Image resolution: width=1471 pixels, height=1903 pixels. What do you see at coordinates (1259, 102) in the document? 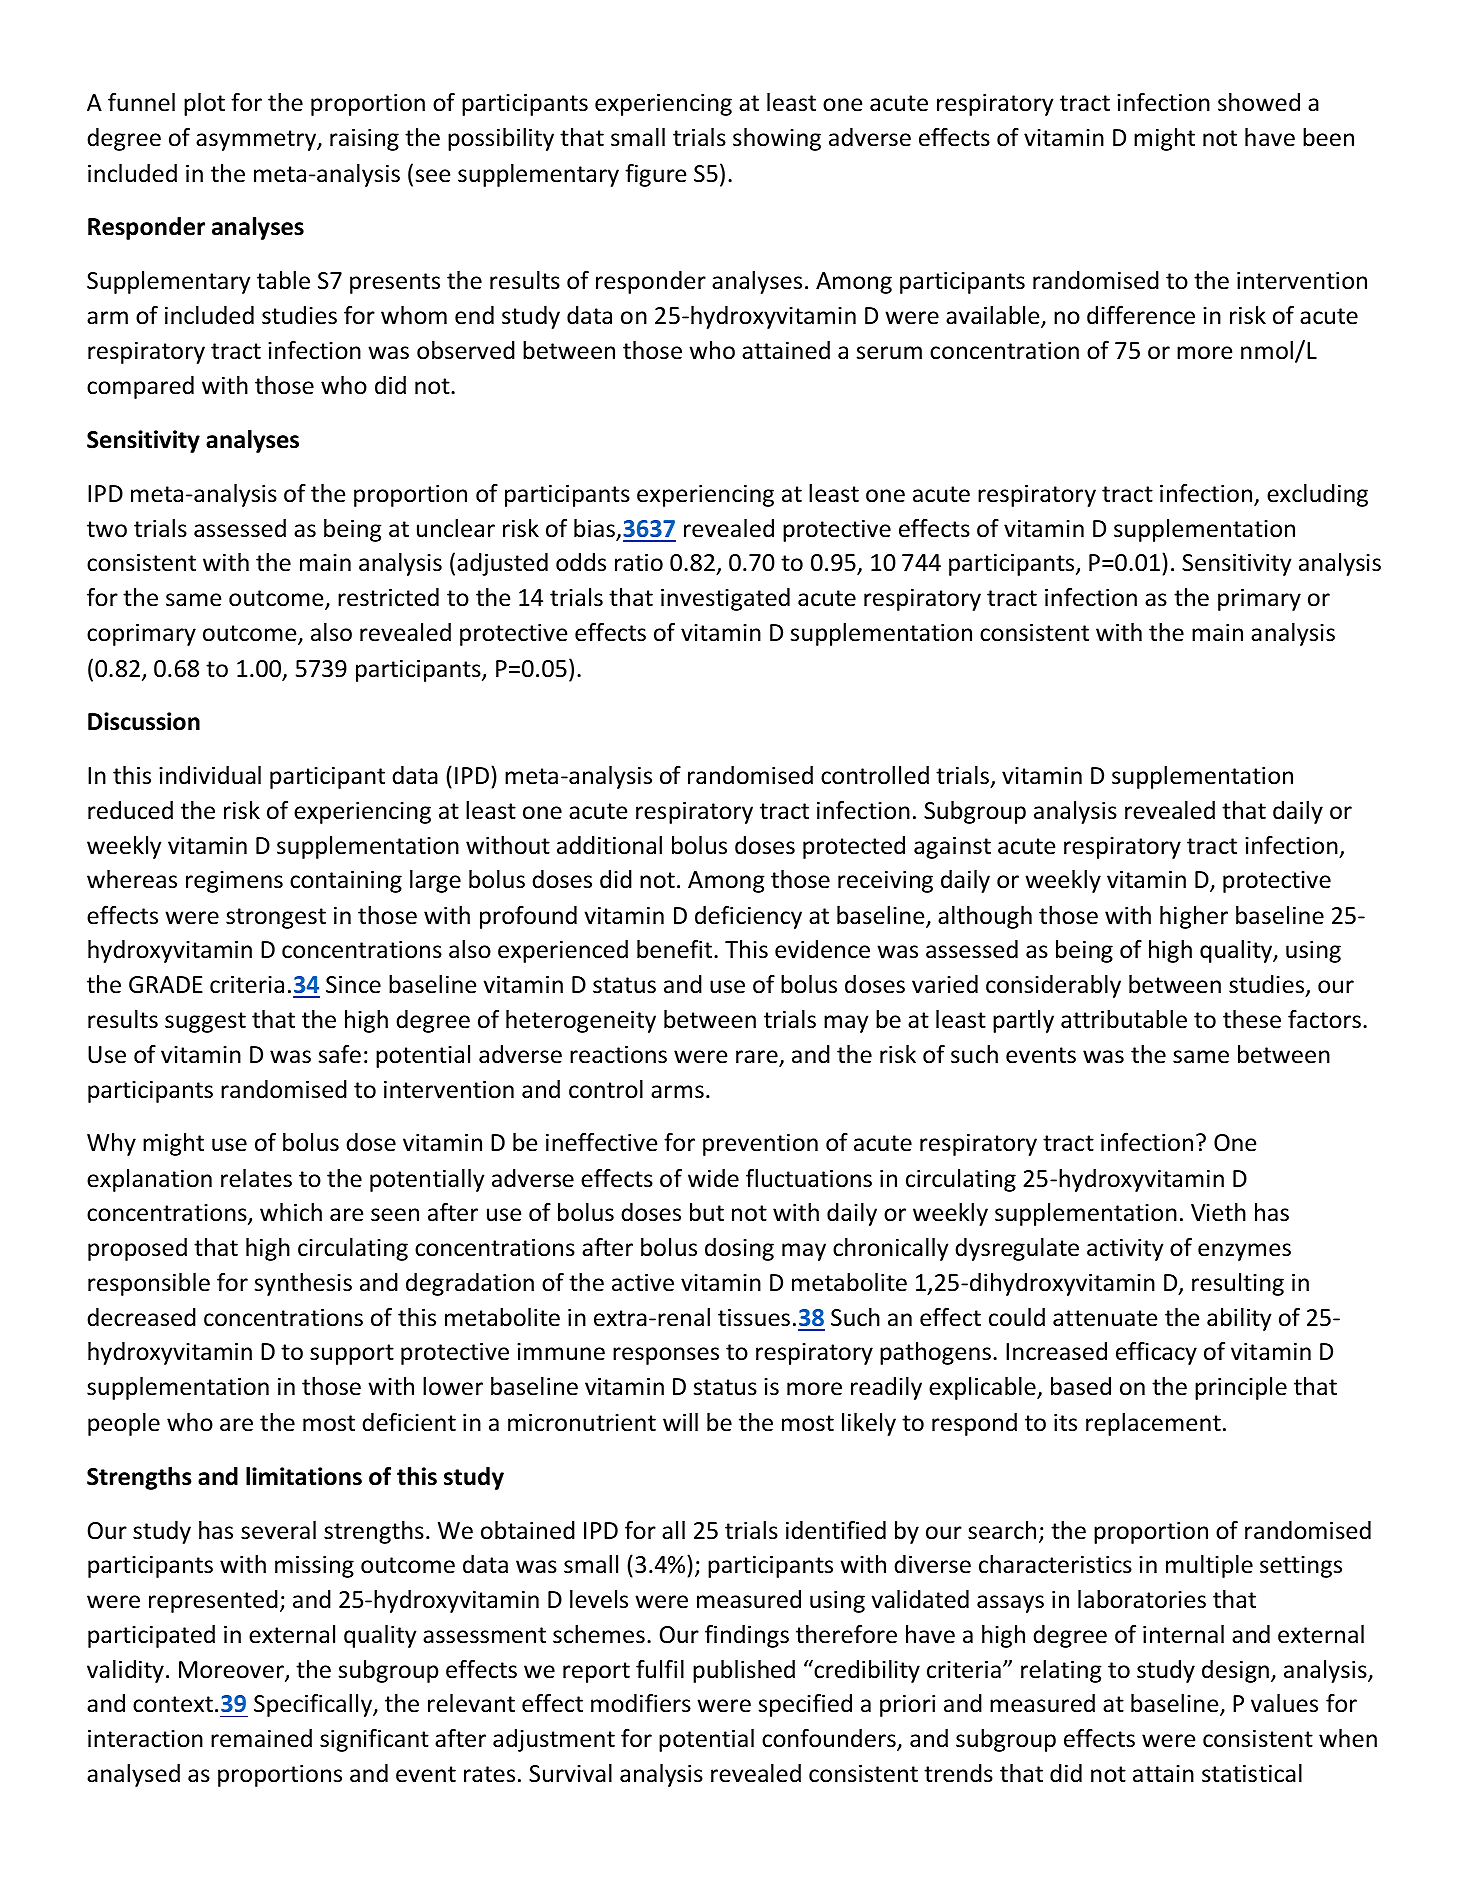
I see `showed` at bounding box center [1259, 102].
